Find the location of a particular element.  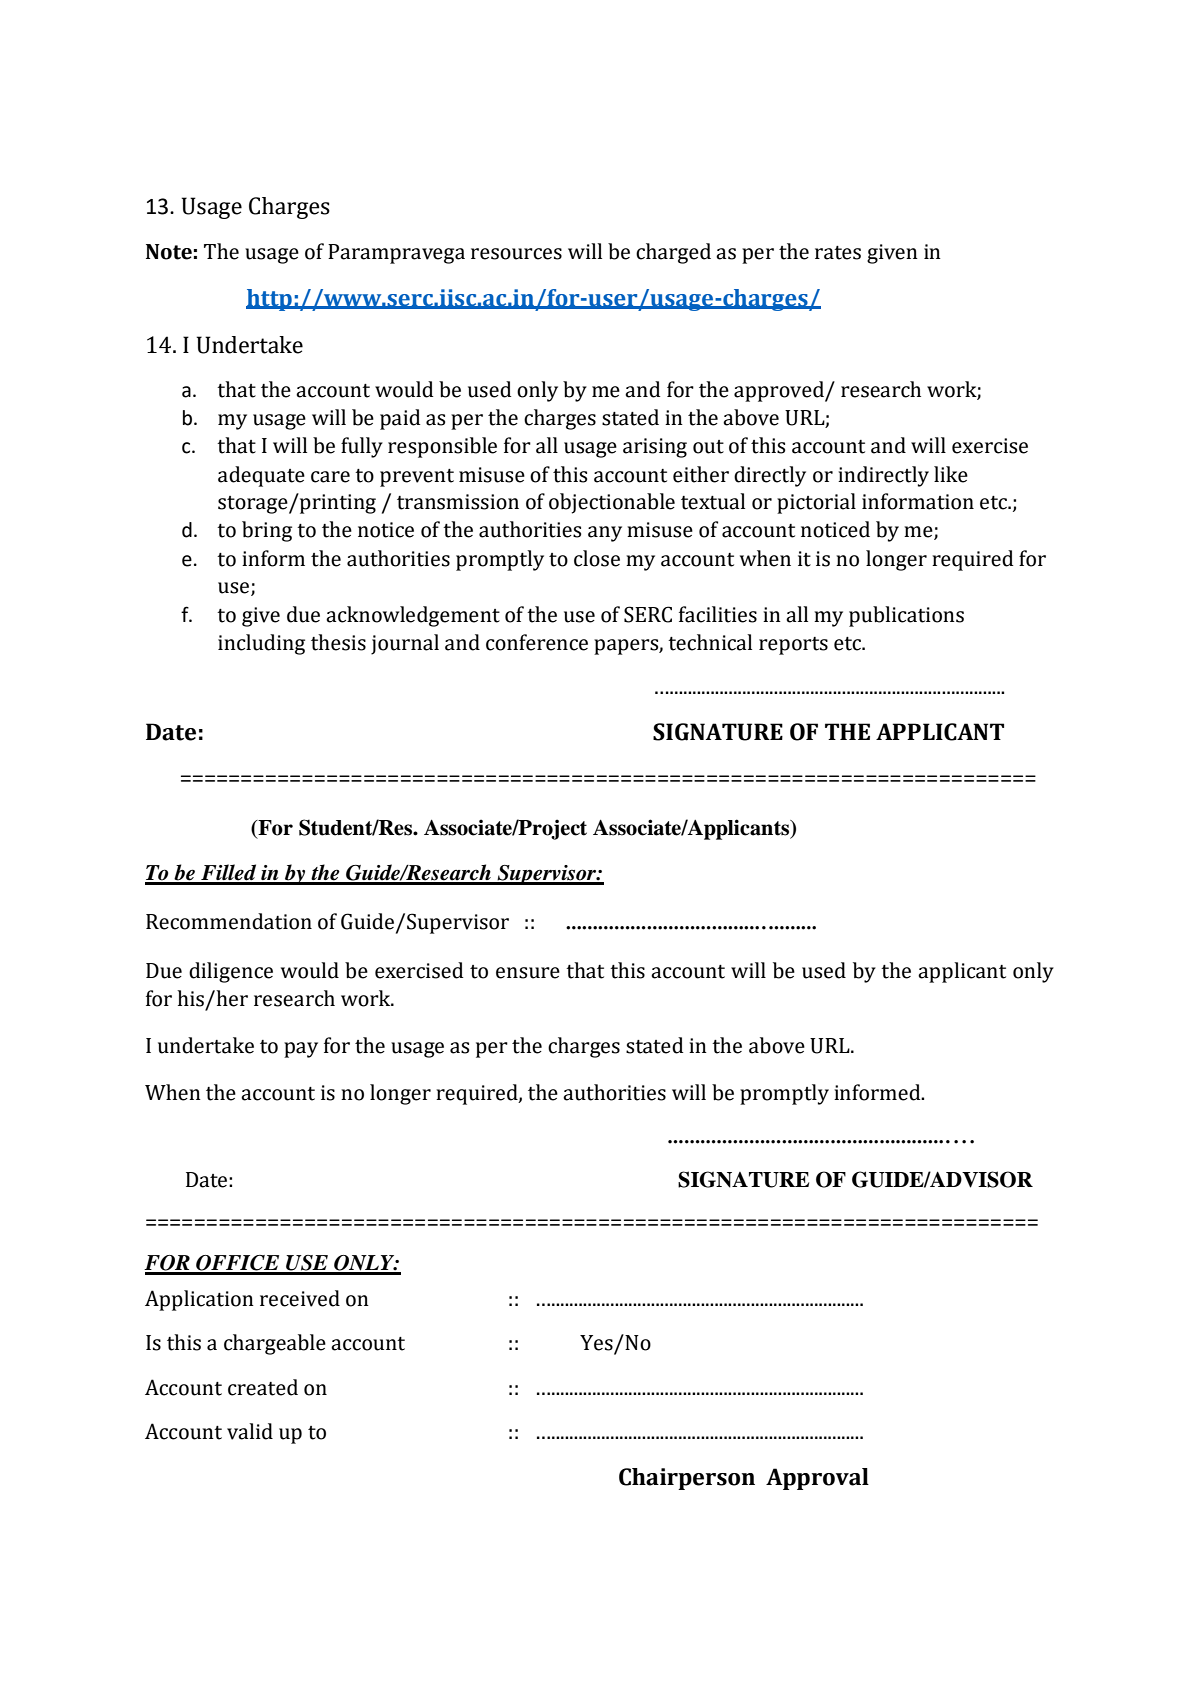

including is located at coordinates (261, 644).
